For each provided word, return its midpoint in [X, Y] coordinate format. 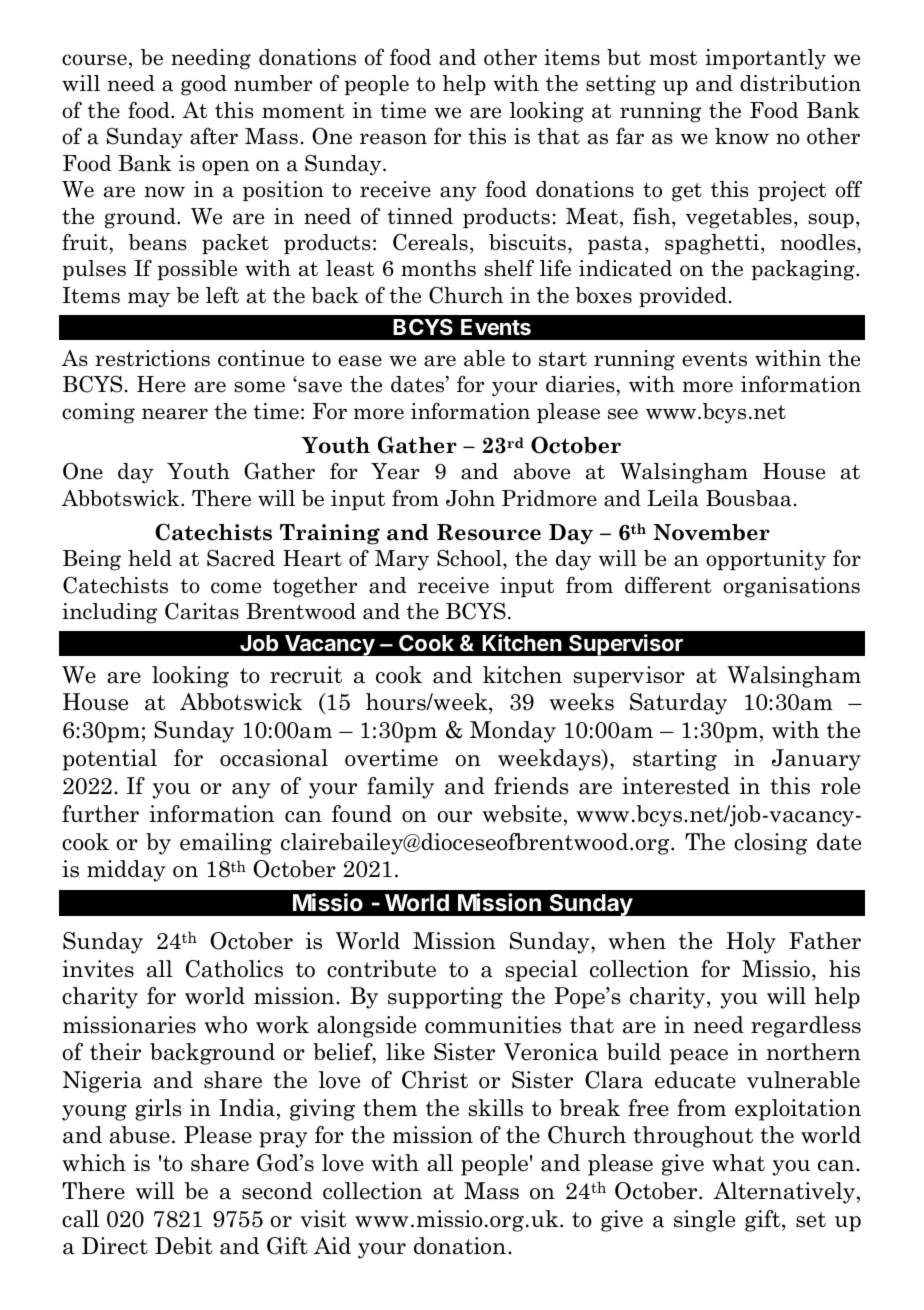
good [204, 85]
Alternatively [784, 1193]
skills [495, 1108]
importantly [765, 59]
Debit [184, 1246]
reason [393, 139]
